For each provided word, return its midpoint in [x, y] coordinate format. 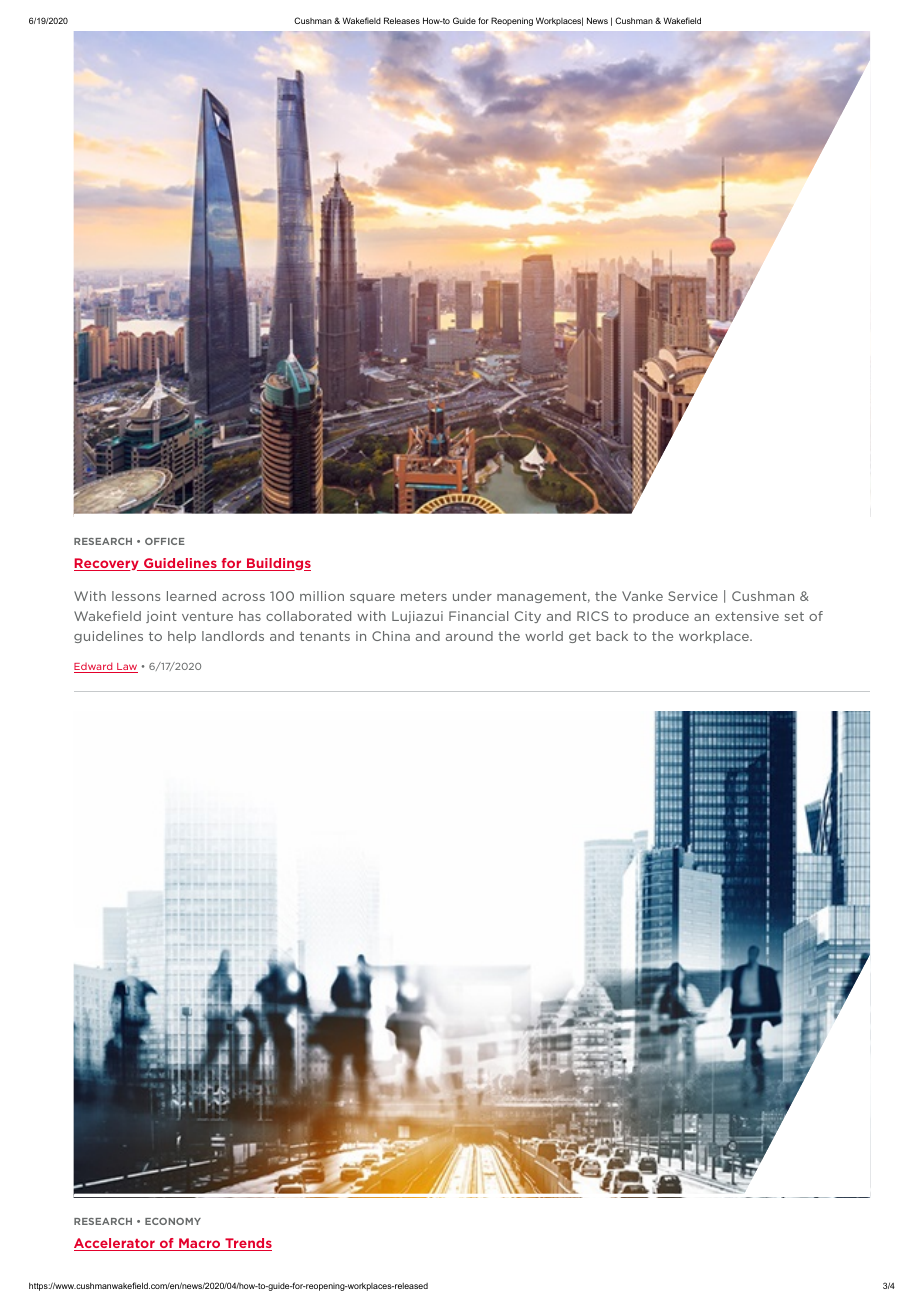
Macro [200, 1244]
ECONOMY [173, 1221]
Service [693, 596]
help [182, 637]
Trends [247, 1244]
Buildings [278, 564]
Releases [402, 20]
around [469, 636]
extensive [747, 616]
